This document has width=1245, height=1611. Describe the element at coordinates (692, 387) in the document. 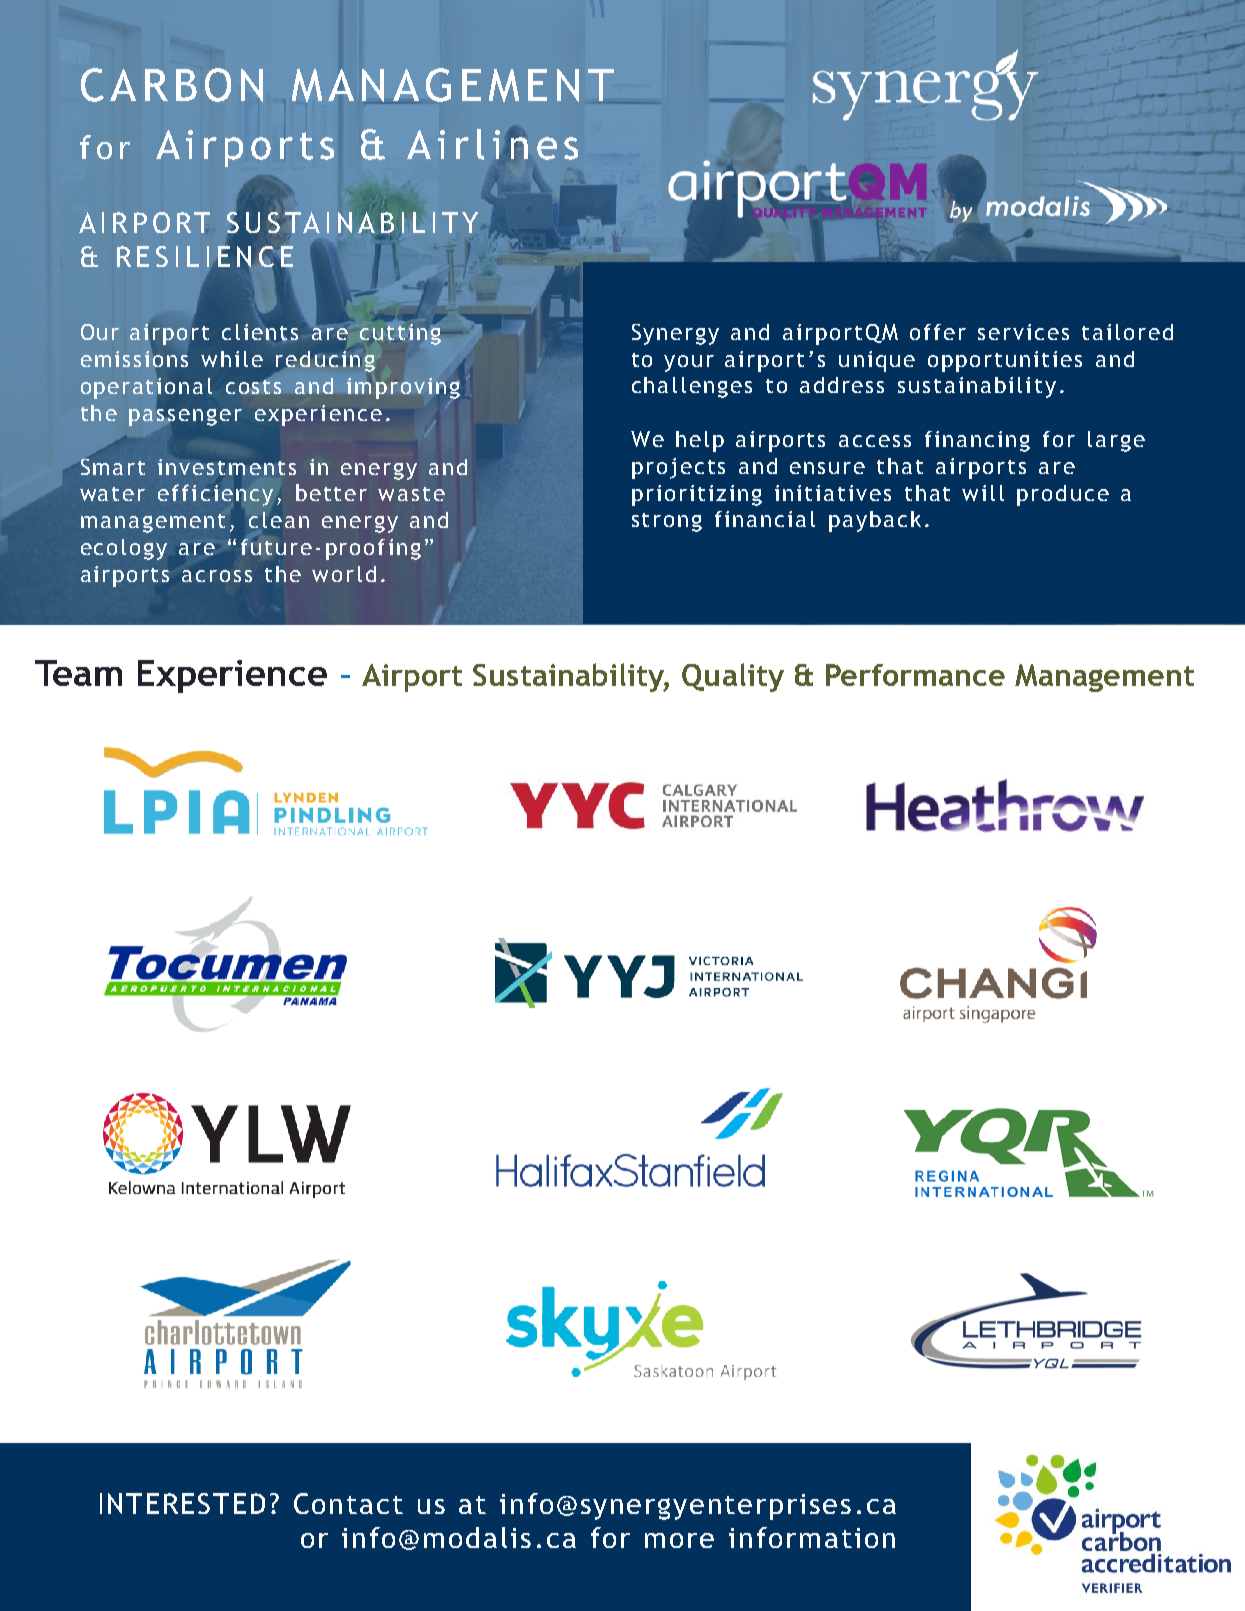

I see `challenges` at that location.
